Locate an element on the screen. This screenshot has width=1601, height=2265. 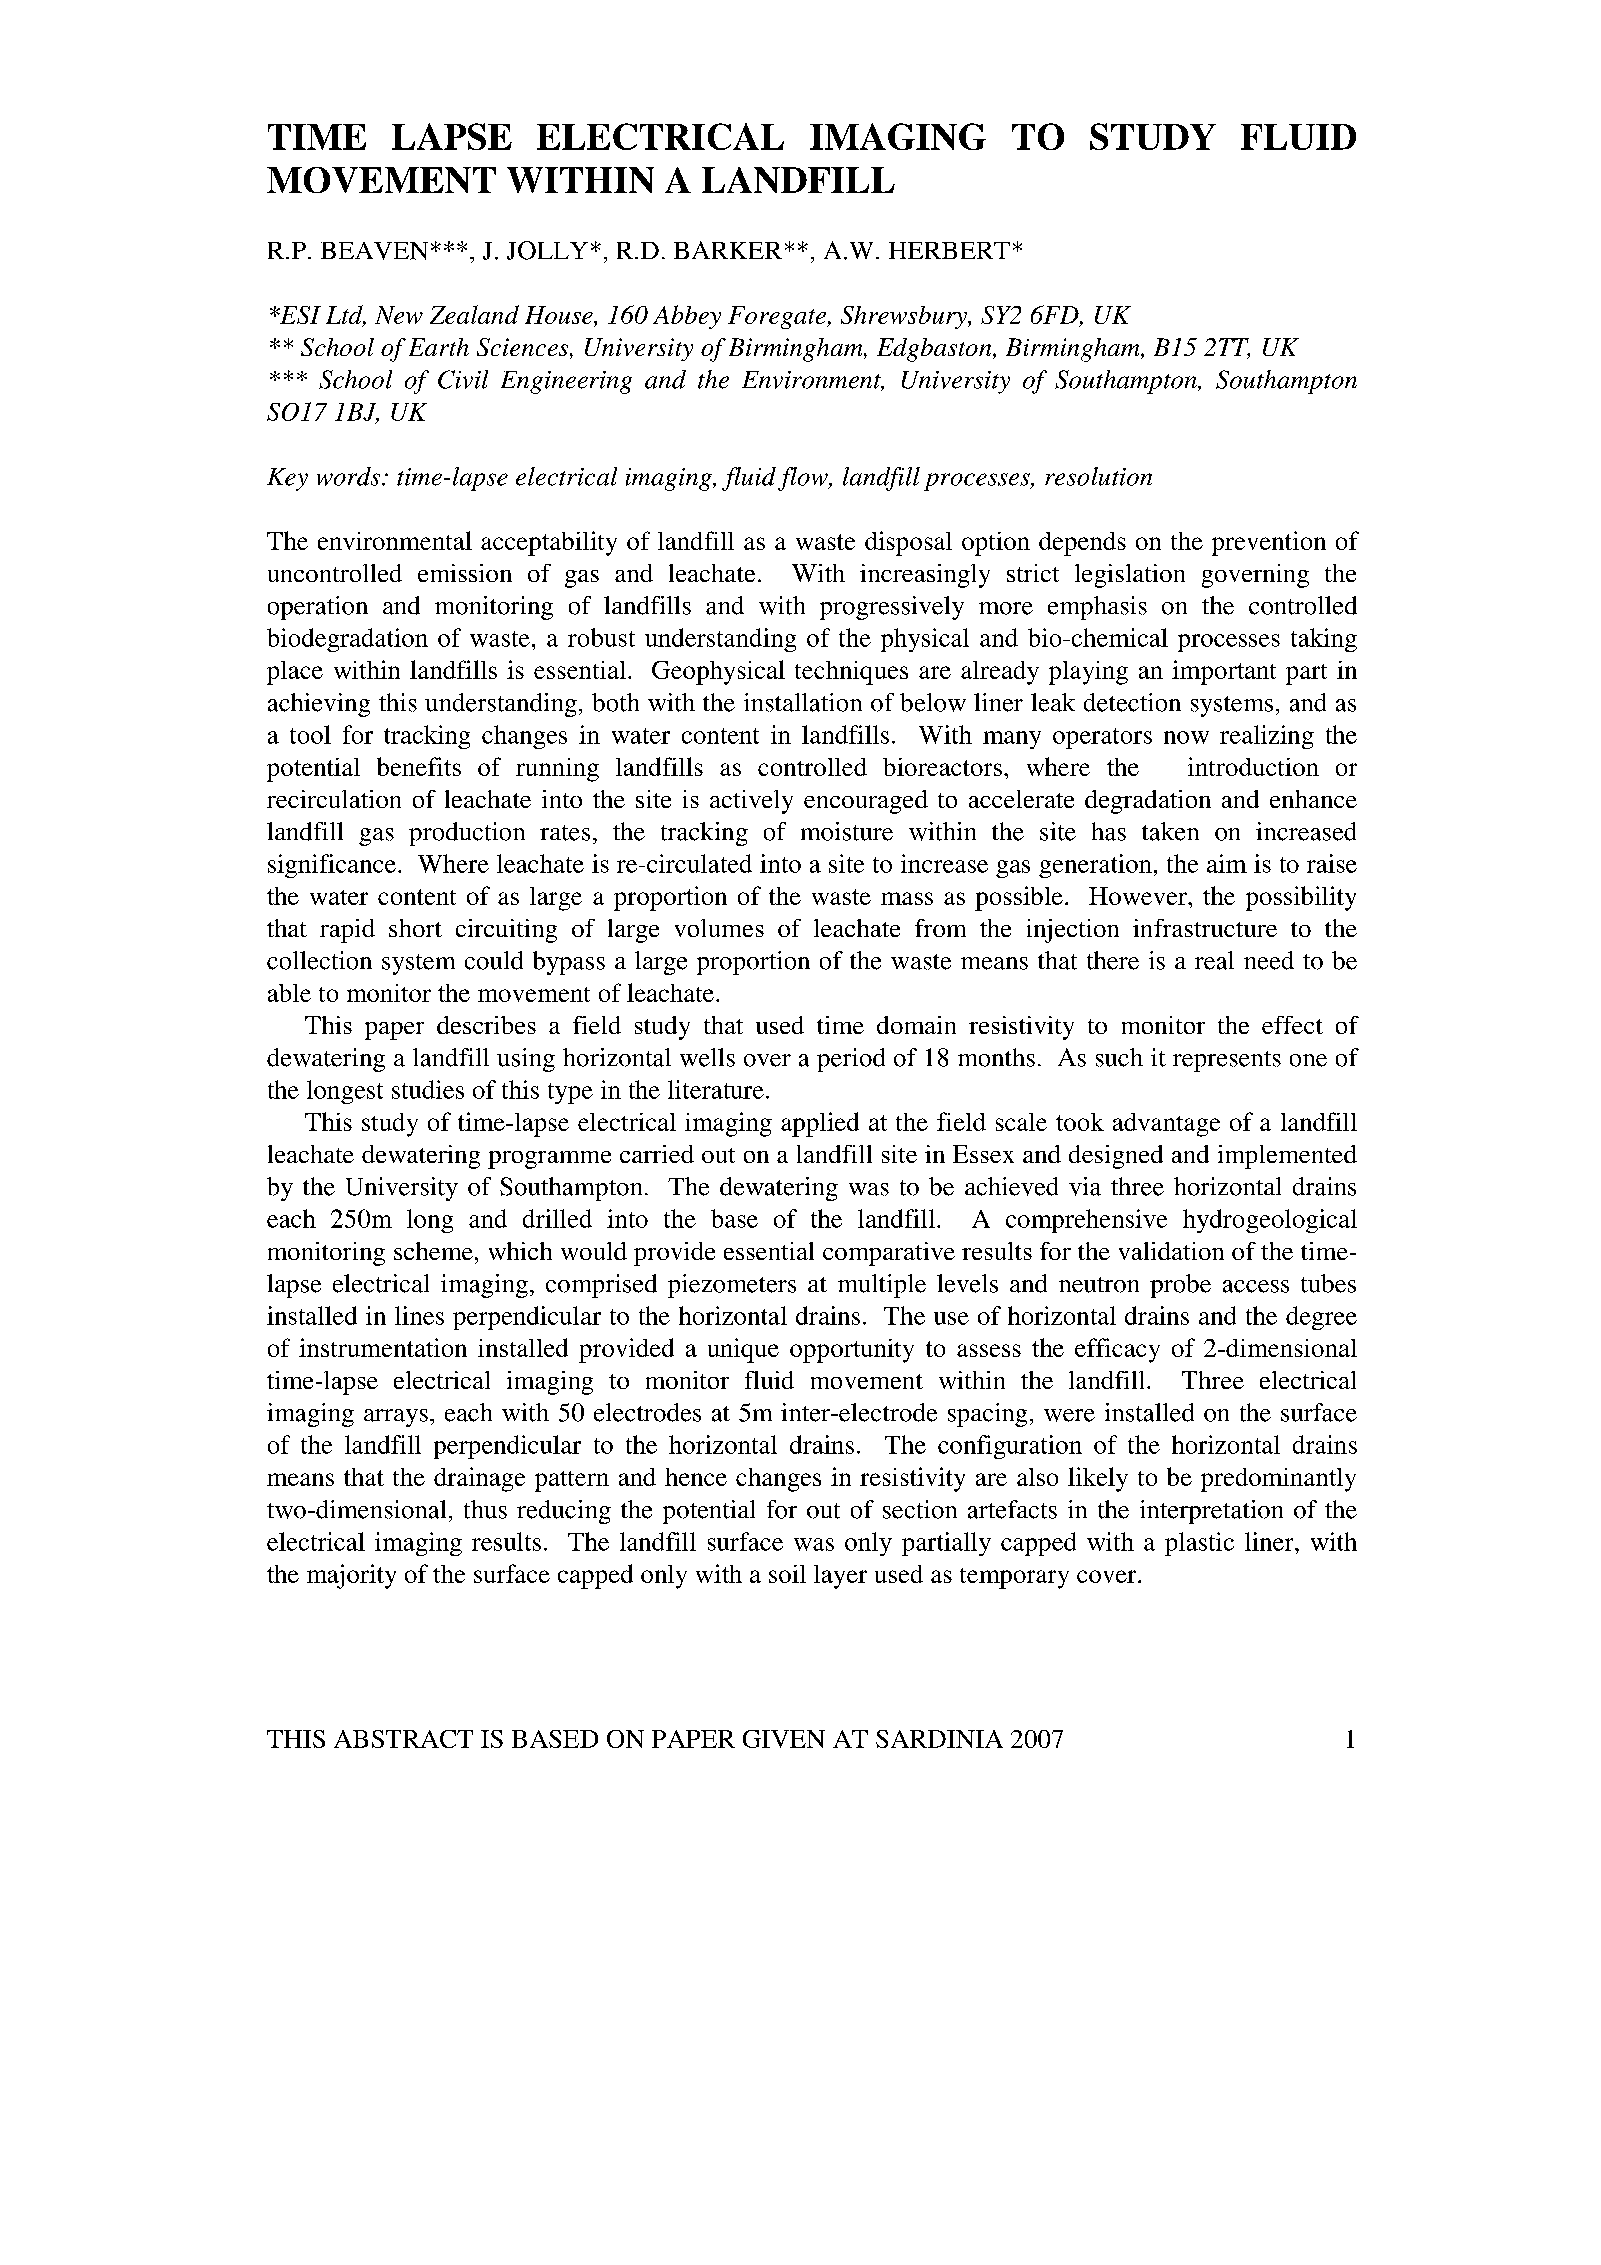
Shrewsbury is located at coordinates (905, 317).
